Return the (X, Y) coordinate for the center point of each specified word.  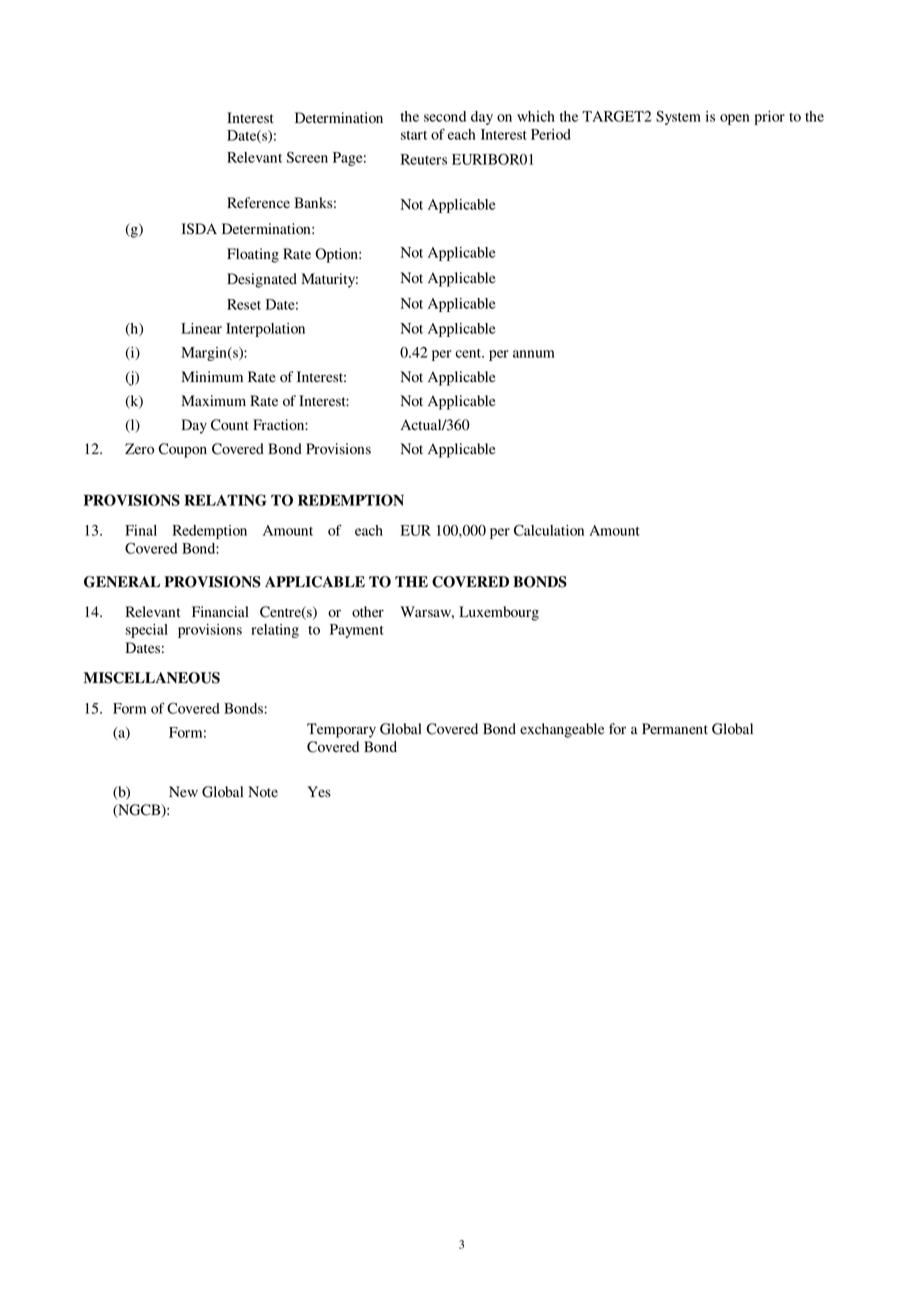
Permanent (675, 728)
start (414, 135)
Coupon (183, 450)
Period (551, 134)
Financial (220, 611)
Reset (244, 304)
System (678, 118)
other (368, 612)
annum (534, 354)
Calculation (549, 530)
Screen (307, 157)
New (183, 791)
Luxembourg (499, 613)
